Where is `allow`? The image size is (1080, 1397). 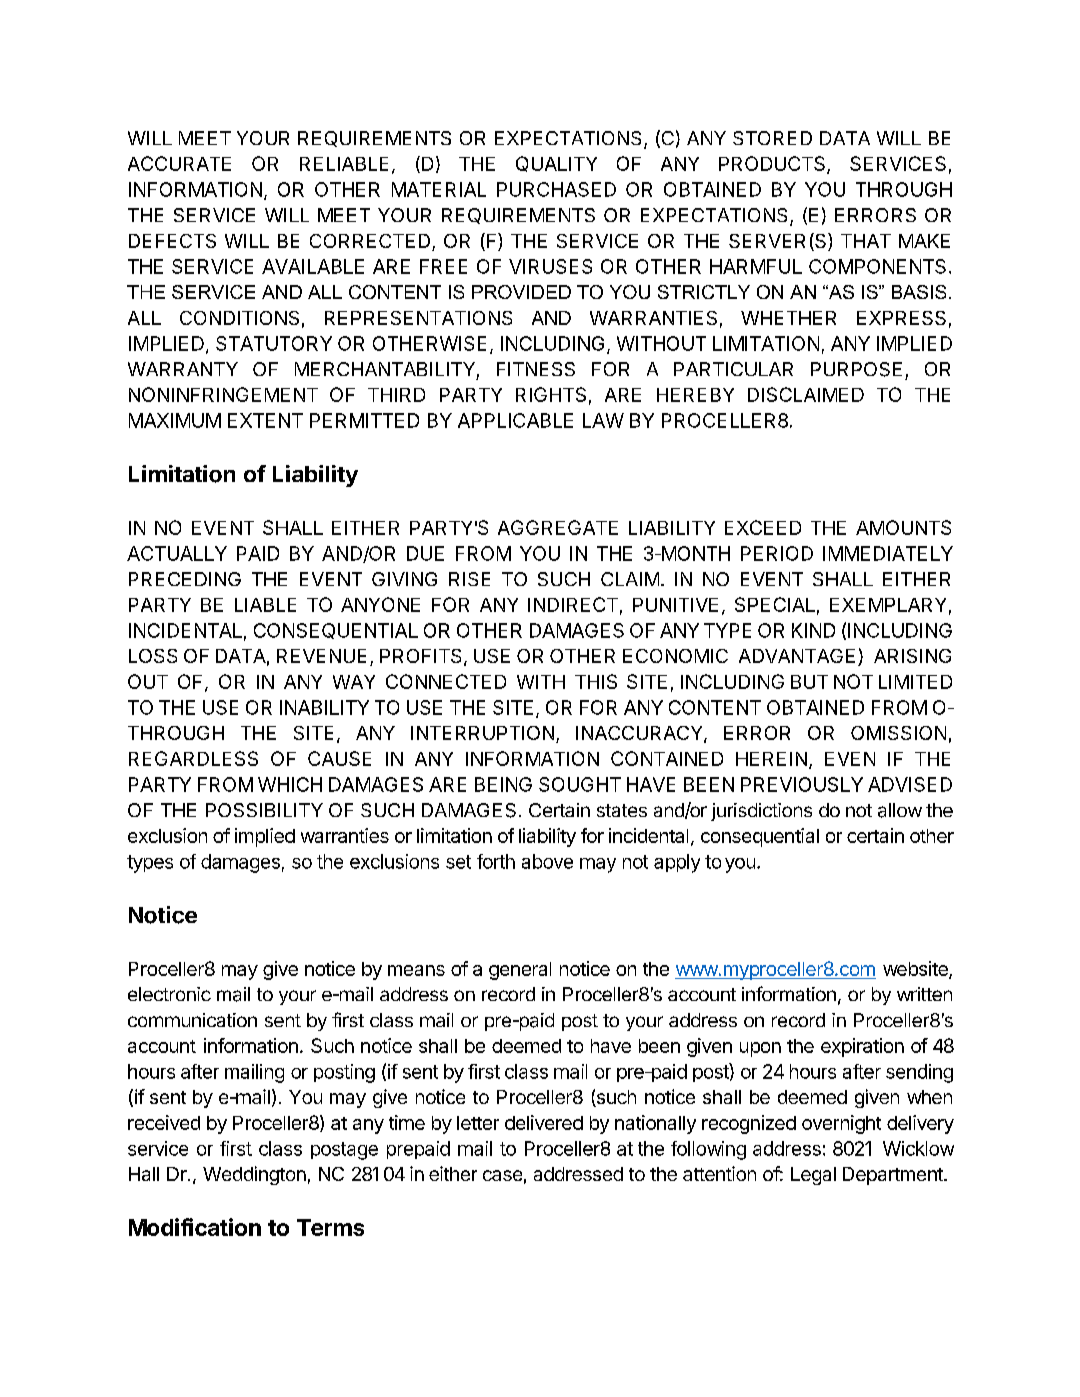
allow is located at coordinates (900, 810).
